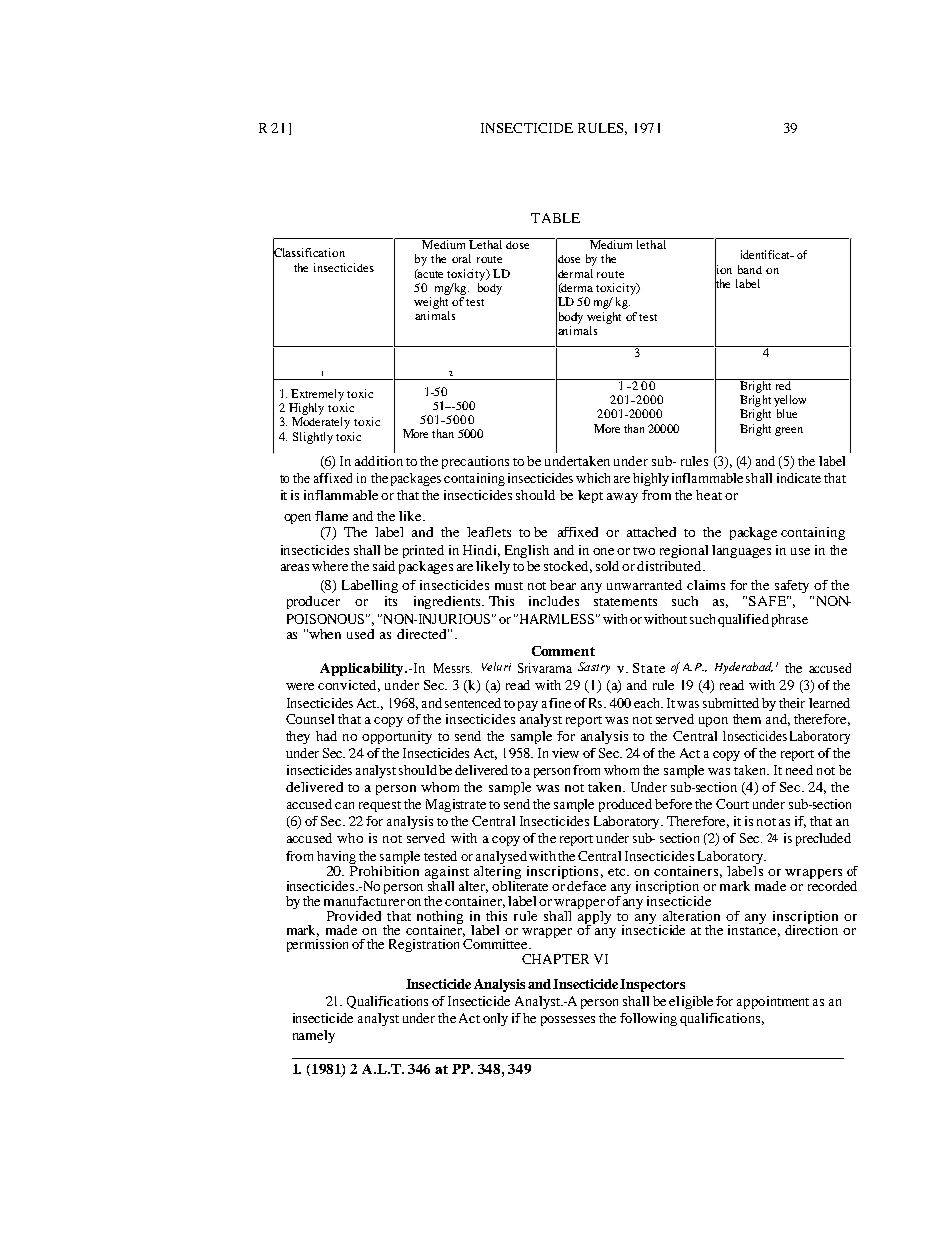 The image size is (952, 1233). I want to click on namely, so click(314, 1036).
